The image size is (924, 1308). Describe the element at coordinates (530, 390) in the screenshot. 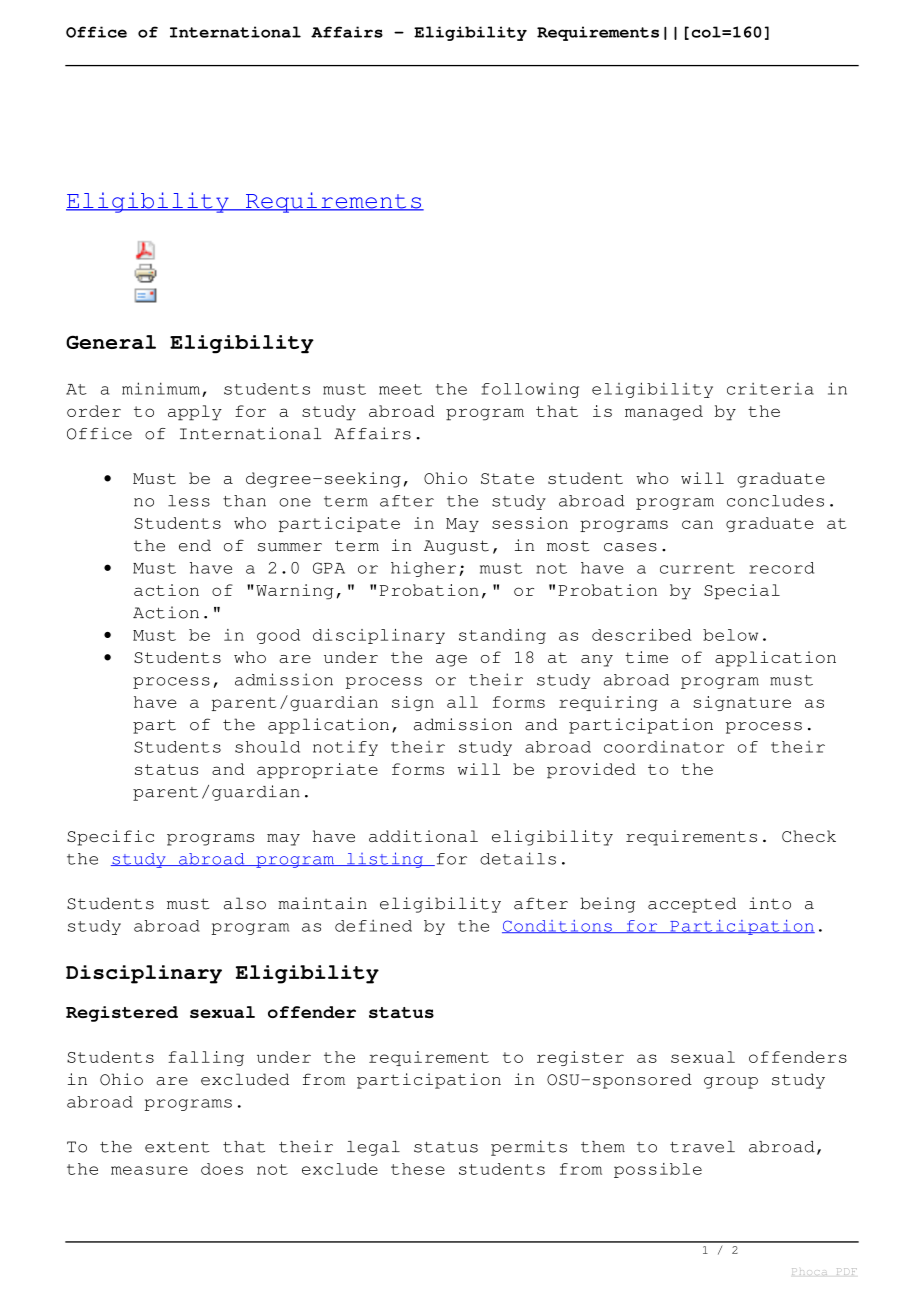

I see `following` at that location.
